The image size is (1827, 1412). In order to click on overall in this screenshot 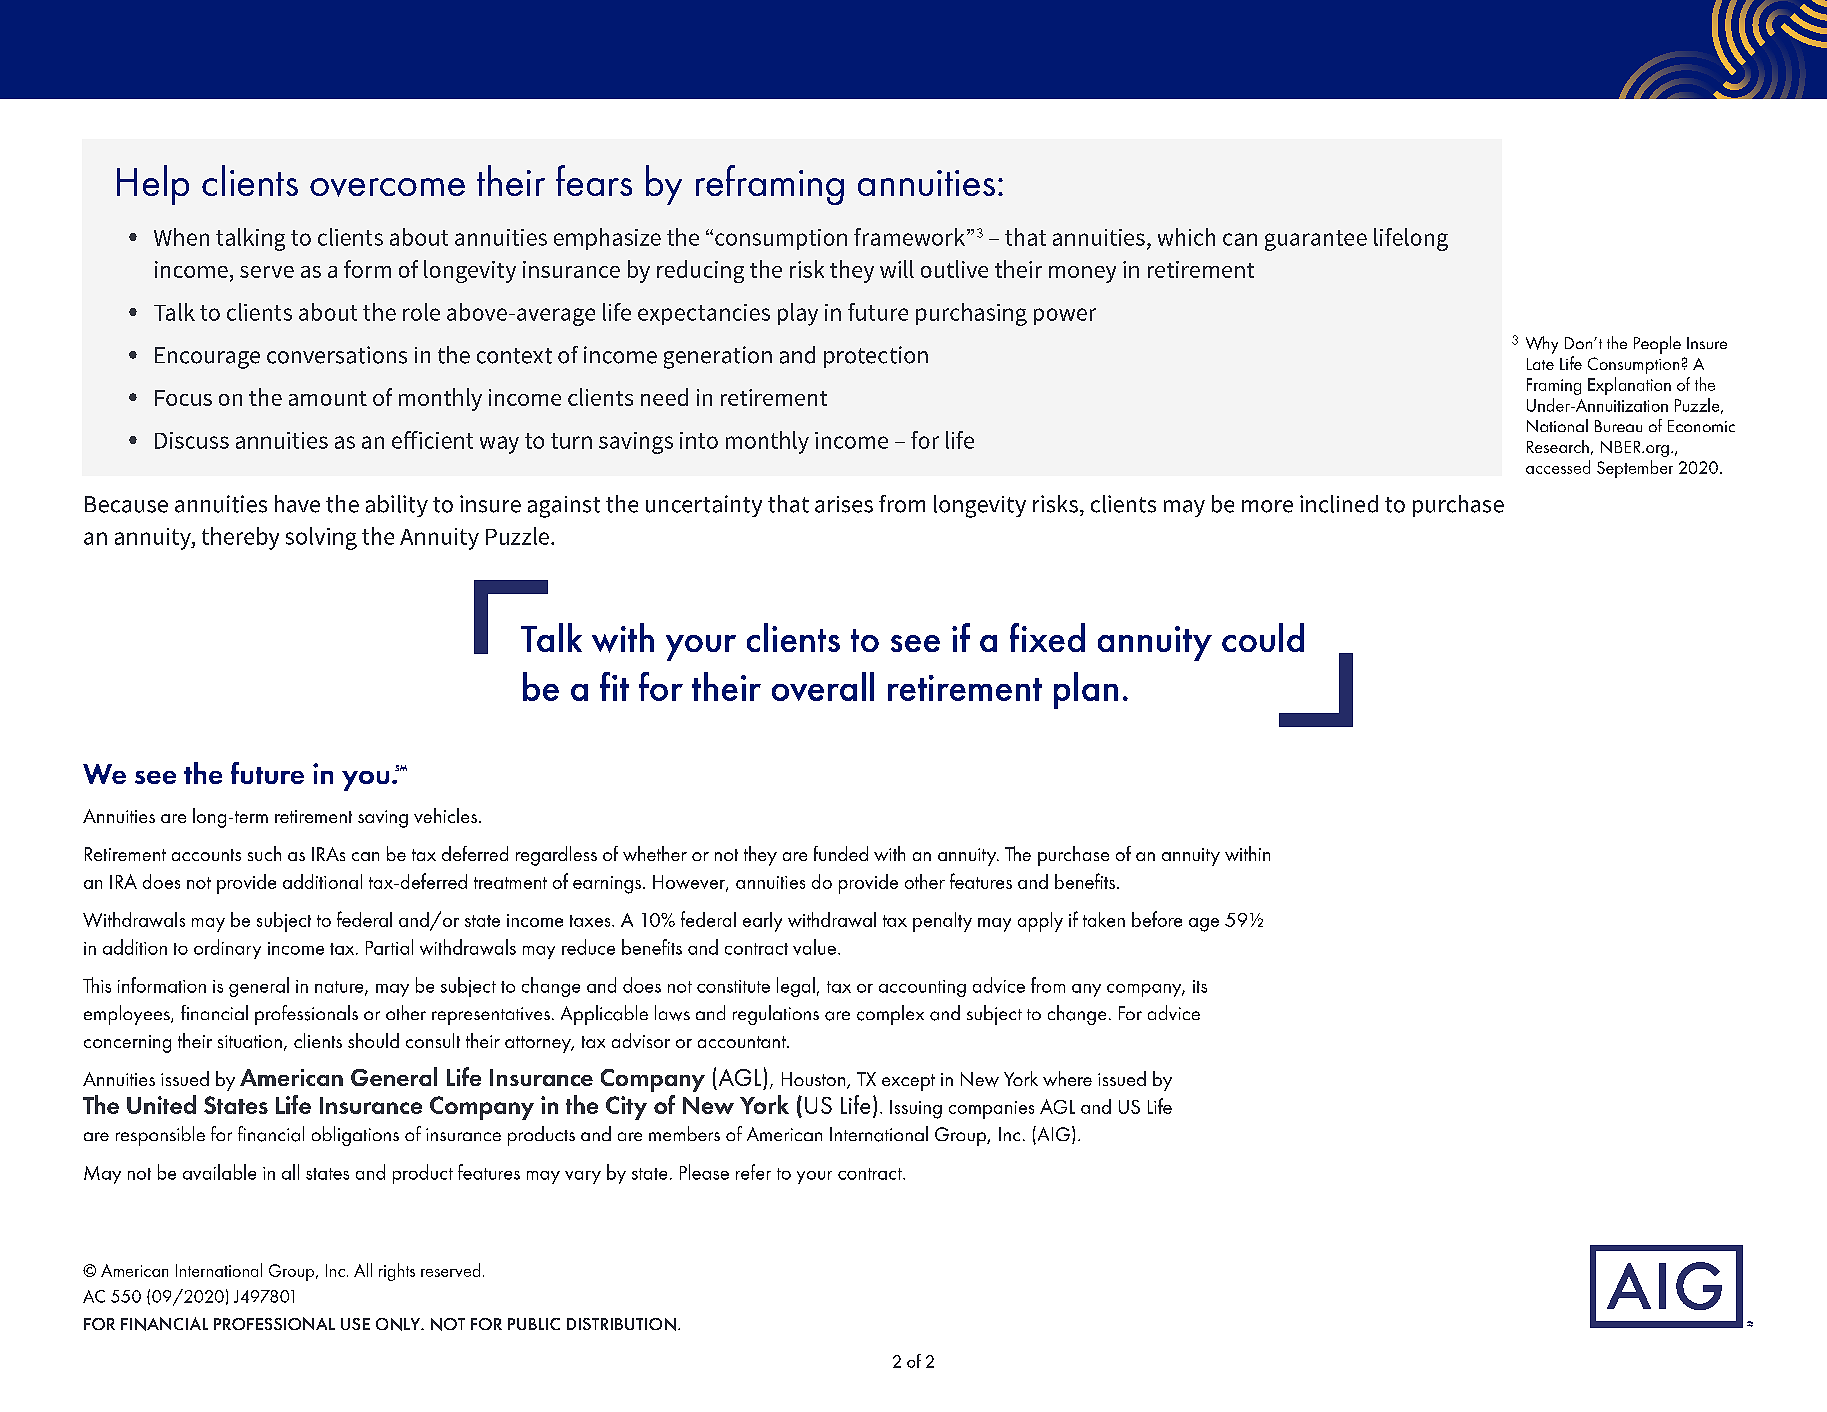, I will do `click(823, 686)`.
